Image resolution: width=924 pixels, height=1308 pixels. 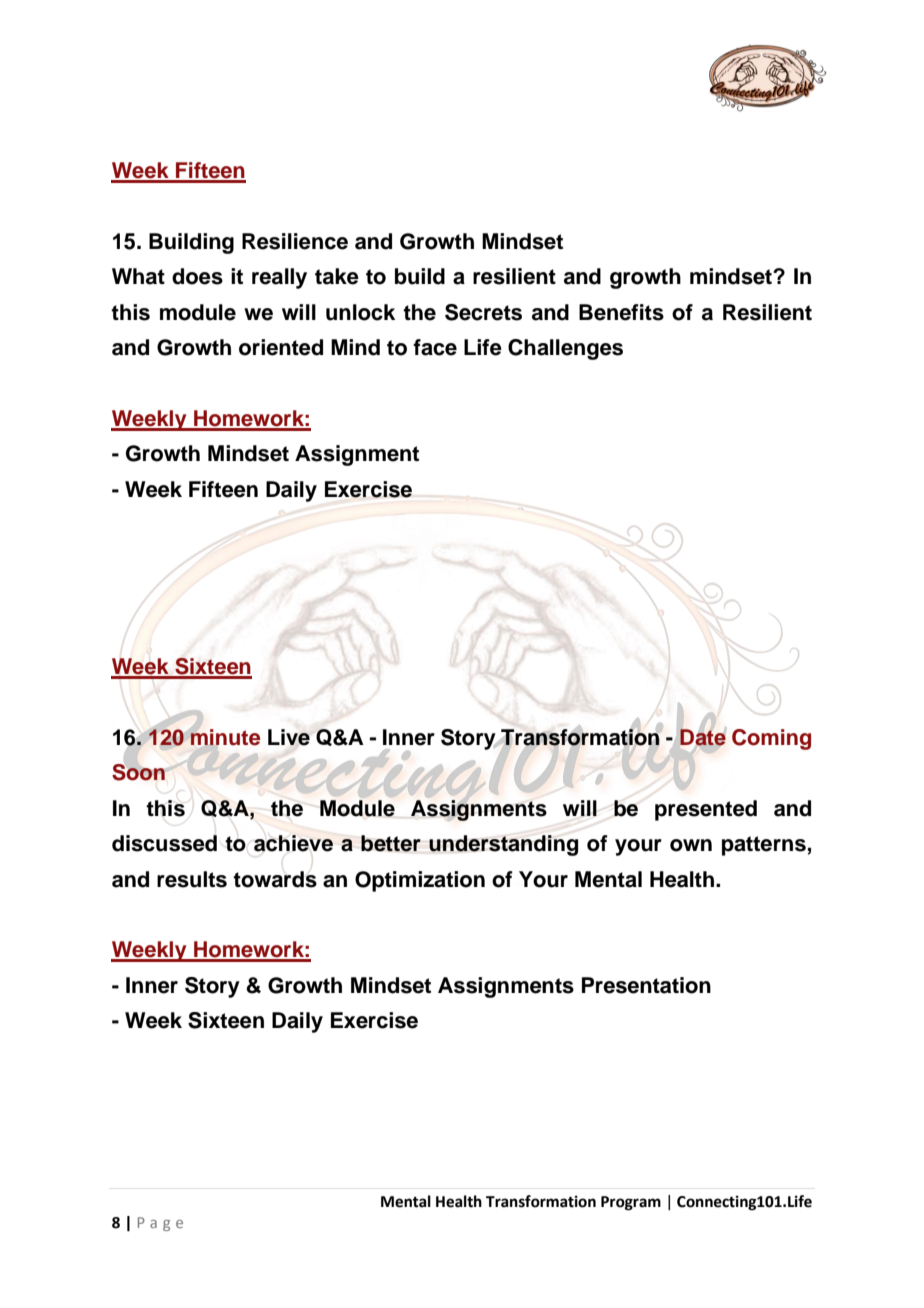 What do you see at coordinates (420, 881) in the page?
I see `Optimization` at bounding box center [420, 881].
